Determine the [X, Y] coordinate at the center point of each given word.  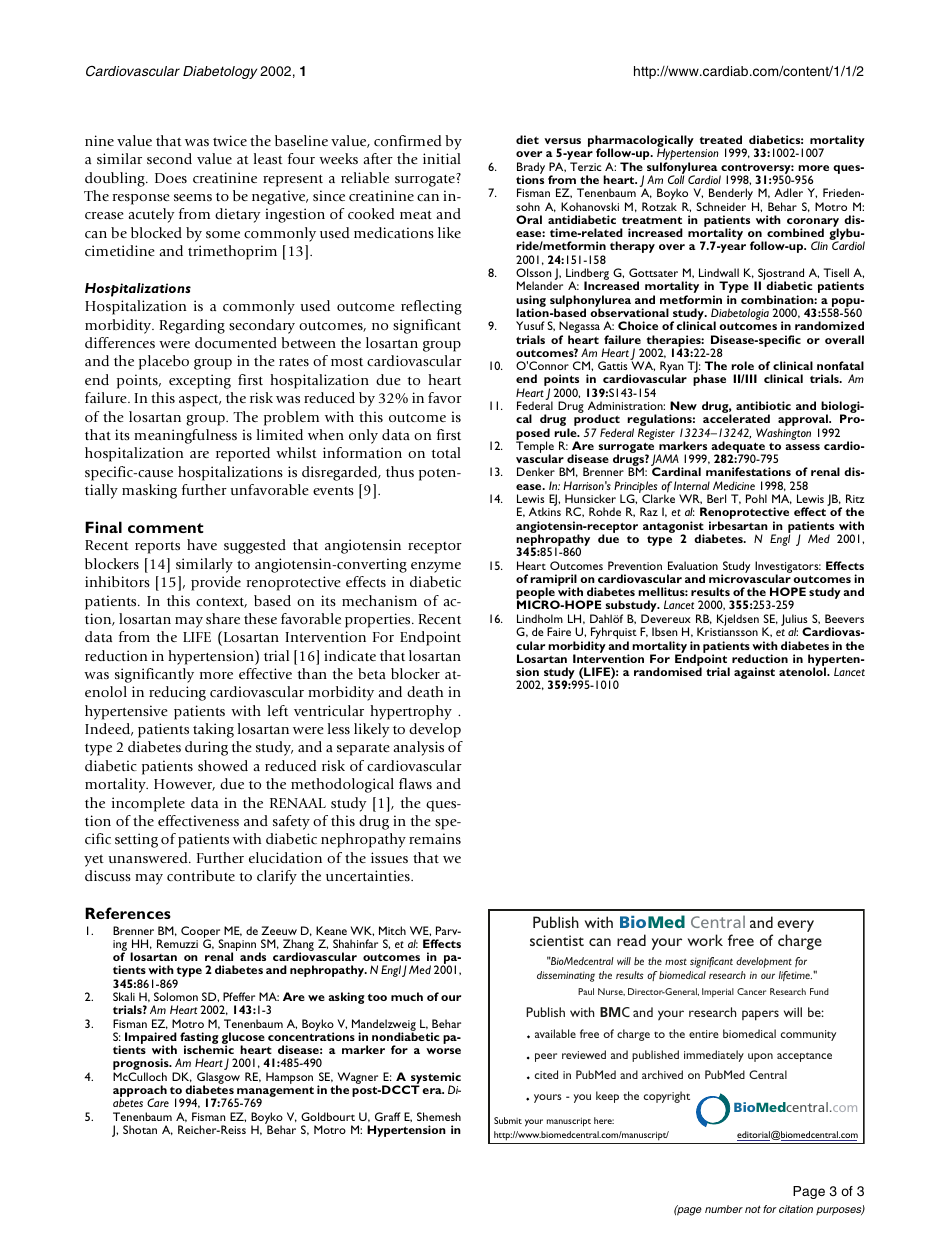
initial [442, 158]
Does [171, 178]
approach [140, 1092]
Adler [788, 192]
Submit [508, 1120]
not [753, 1209]
